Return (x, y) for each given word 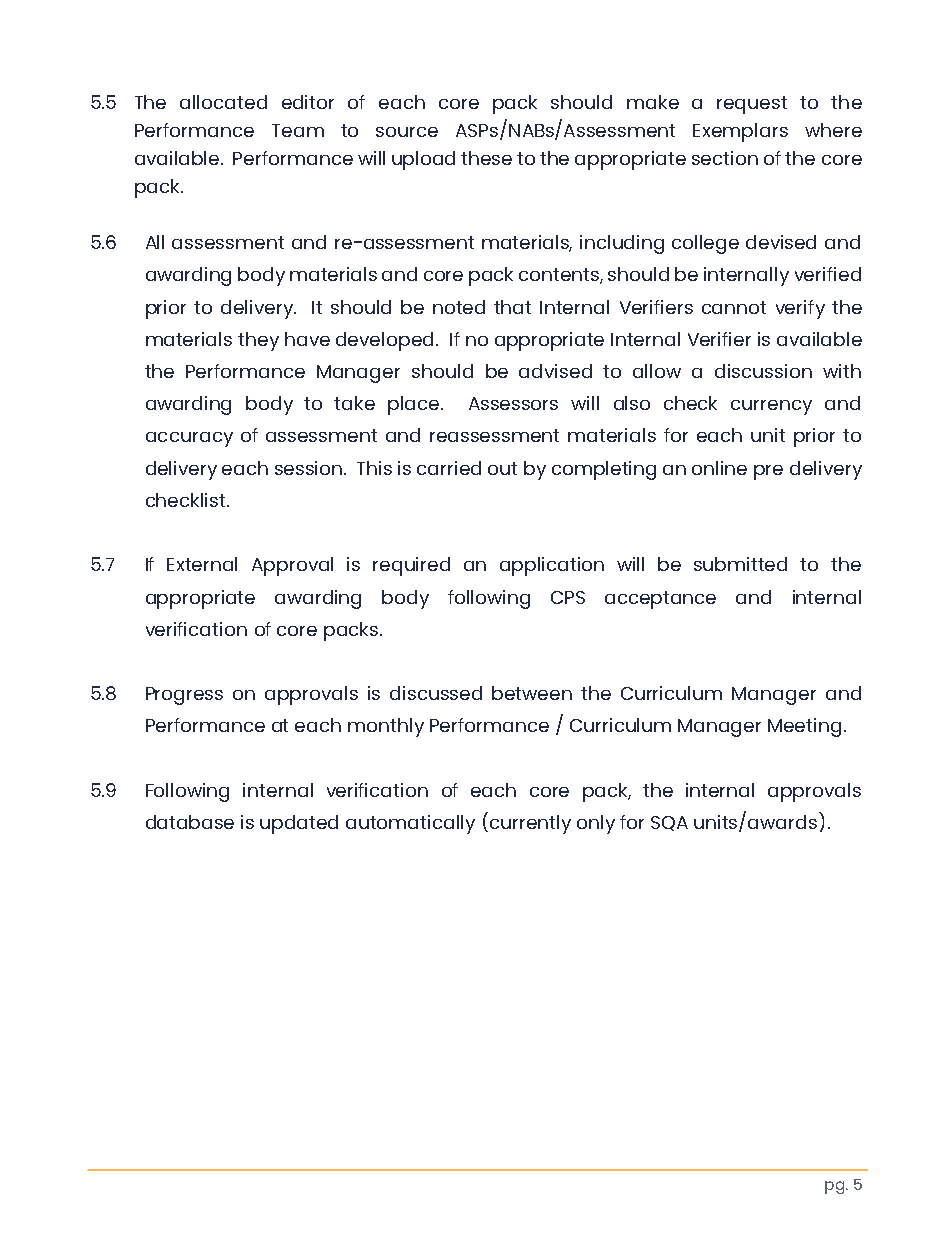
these (486, 158)
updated (299, 824)
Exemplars (740, 132)
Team (298, 130)
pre (768, 472)
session (310, 468)
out (502, 468)
